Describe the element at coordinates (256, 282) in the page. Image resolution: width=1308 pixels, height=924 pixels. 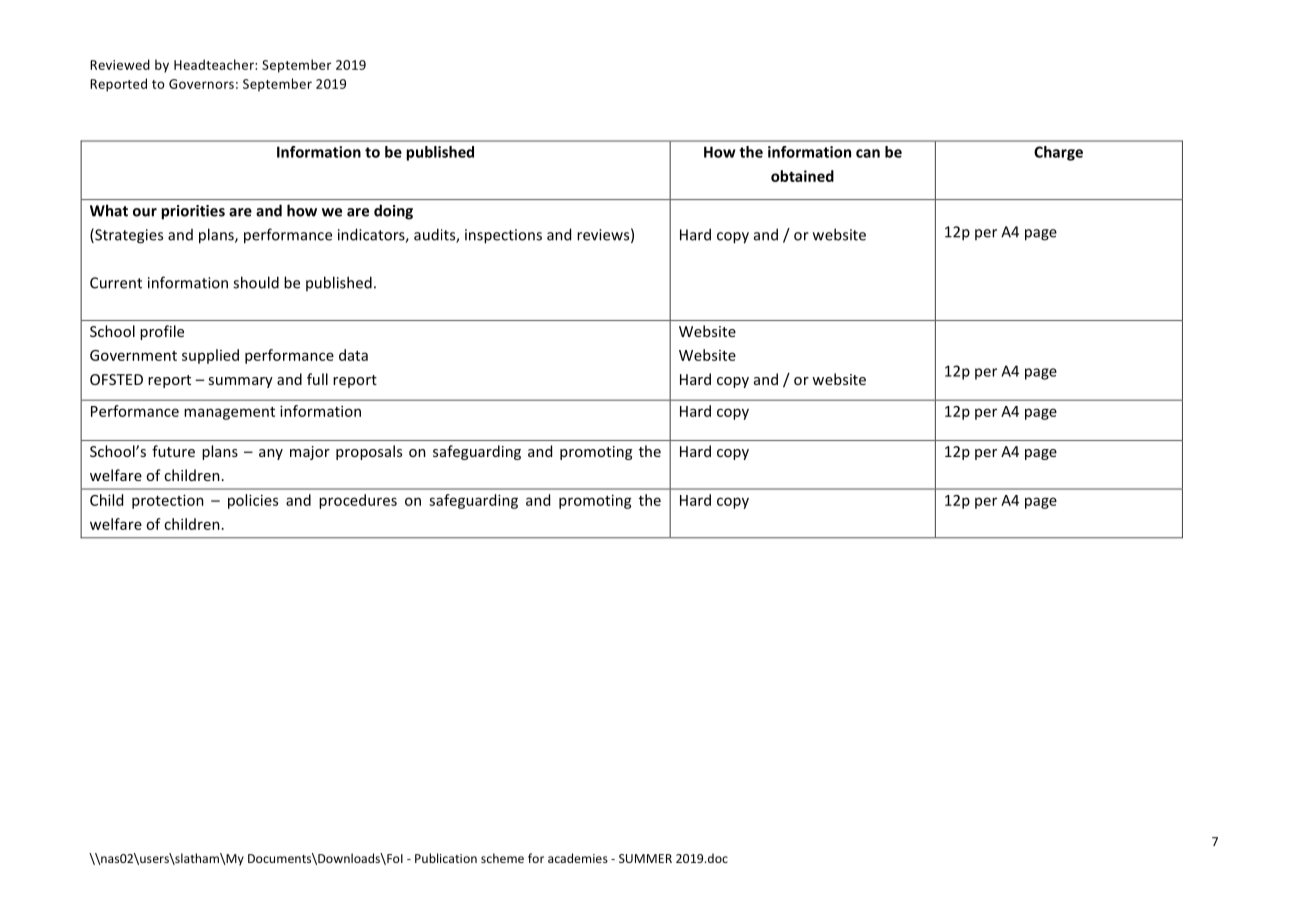
I see `should` at that location.
